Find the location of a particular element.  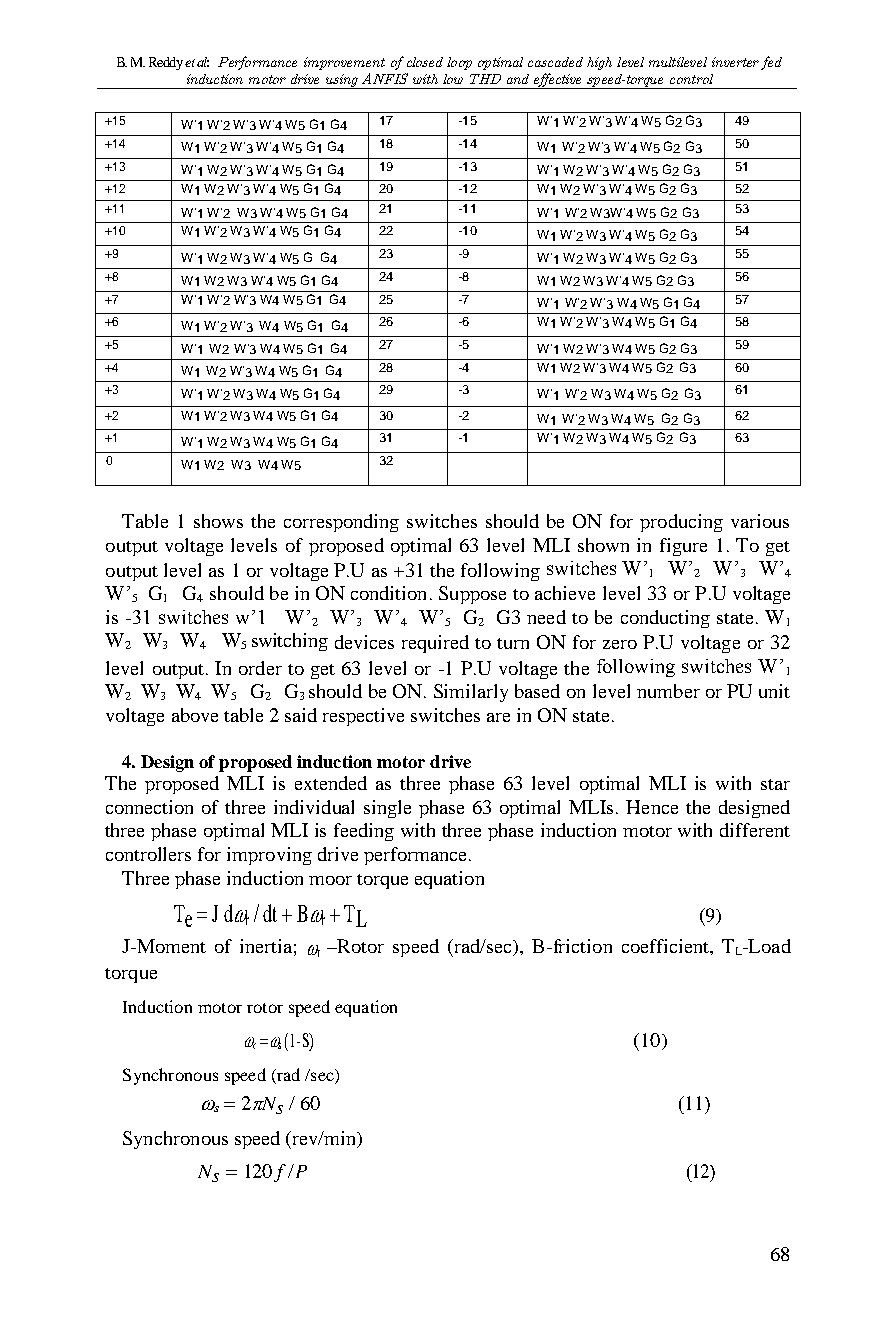

corresponding is located at coordinates (341, 523).
